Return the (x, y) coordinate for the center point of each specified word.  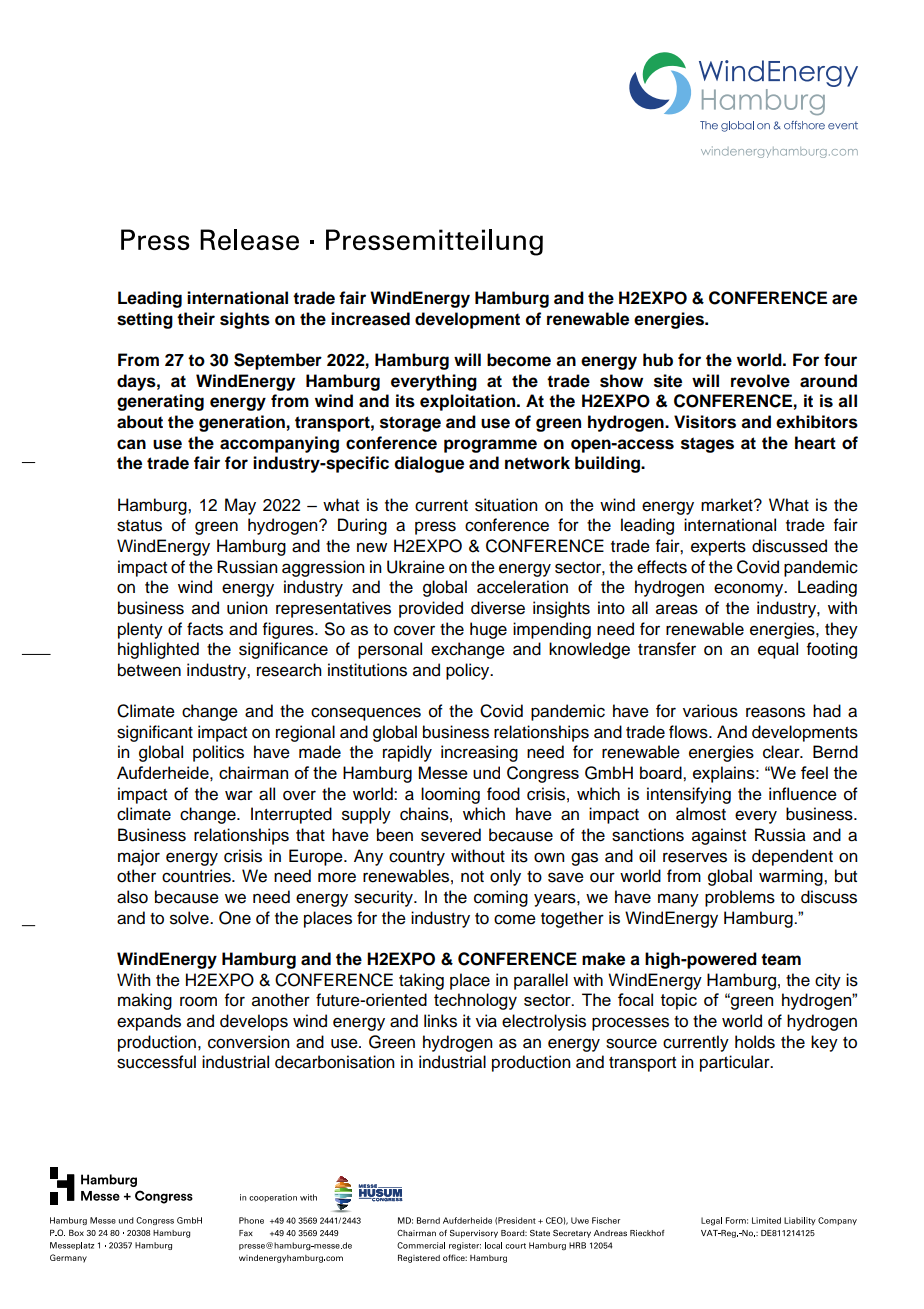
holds (755, 1042)
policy (469, 671)
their (196, 319)
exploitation (469, 402)
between (149, 670)
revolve (760, 381)
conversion (249, 1042)
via (486, 1021)
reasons (775, 712)
